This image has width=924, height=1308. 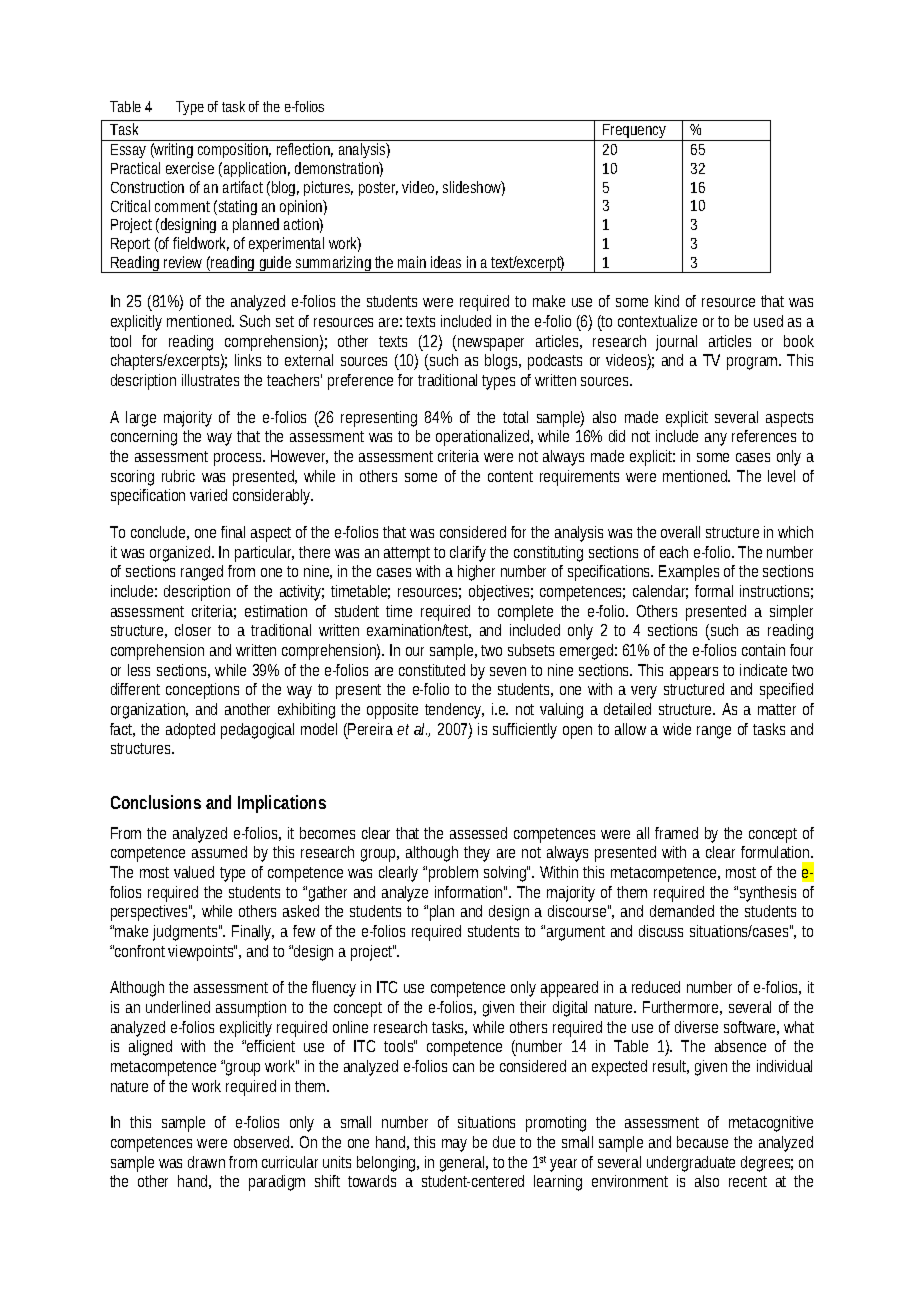 I want to click on framed, so click(x=676, y=833).
